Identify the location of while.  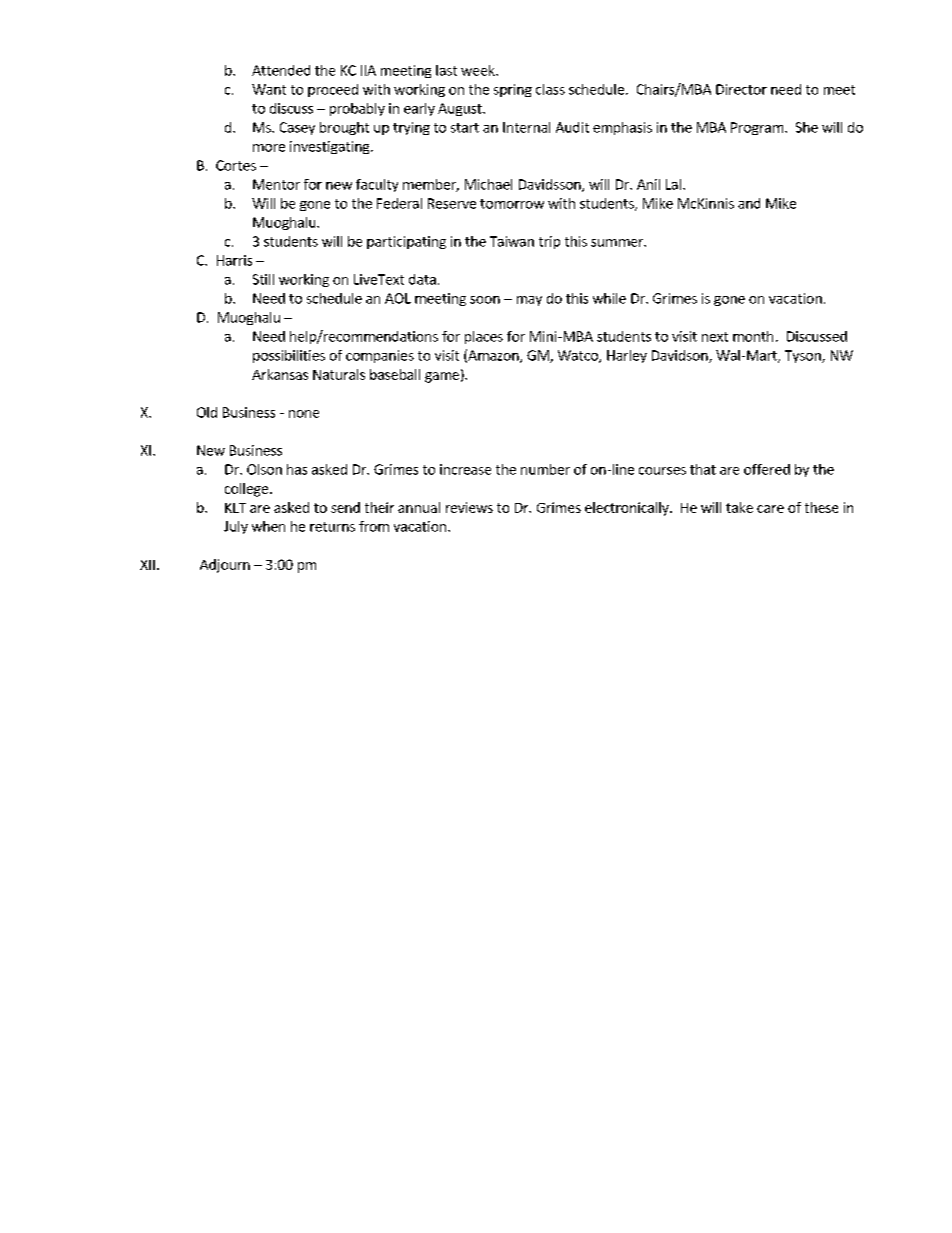
(609, 298).
